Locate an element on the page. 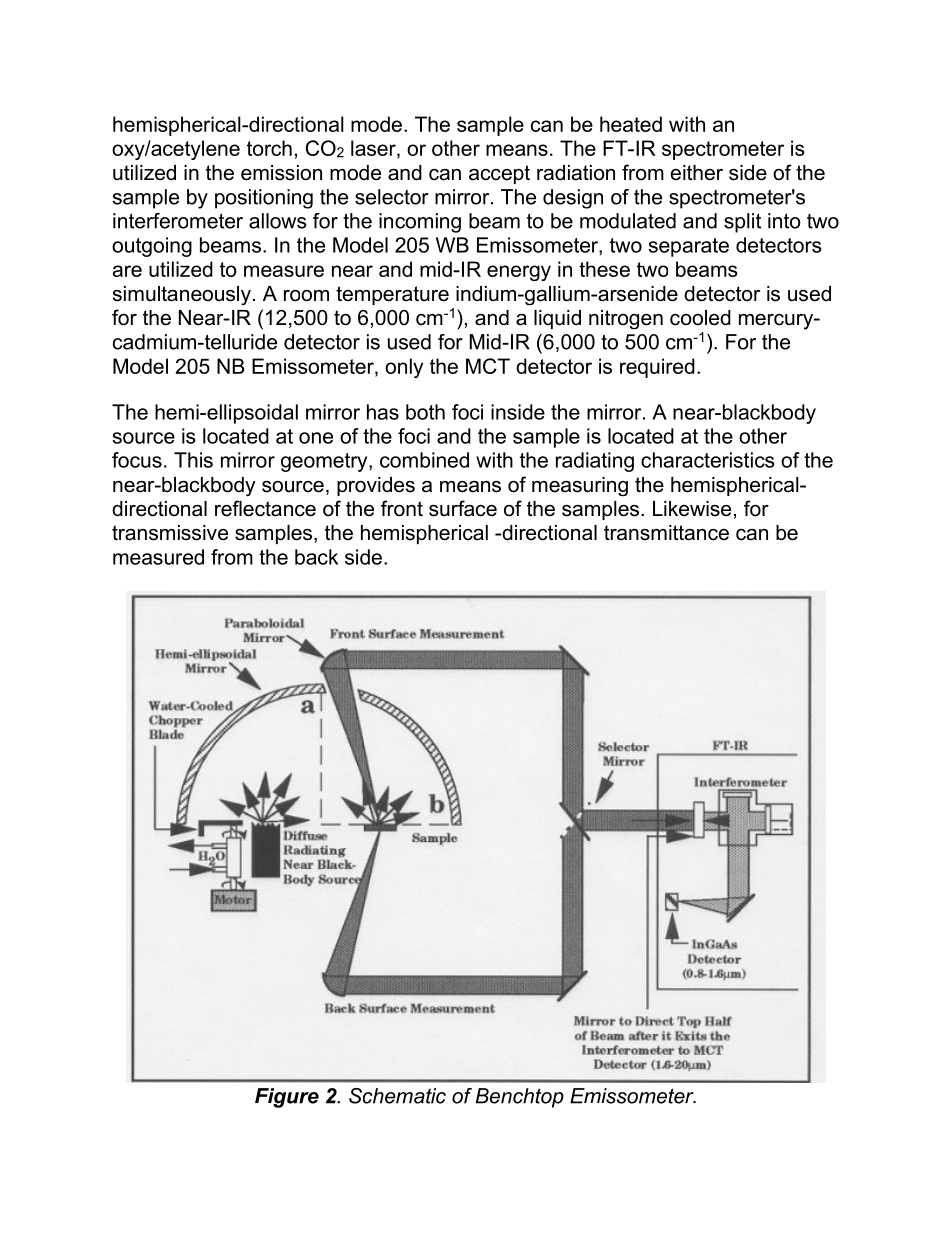  surface is located at coordinates (463, 508).
